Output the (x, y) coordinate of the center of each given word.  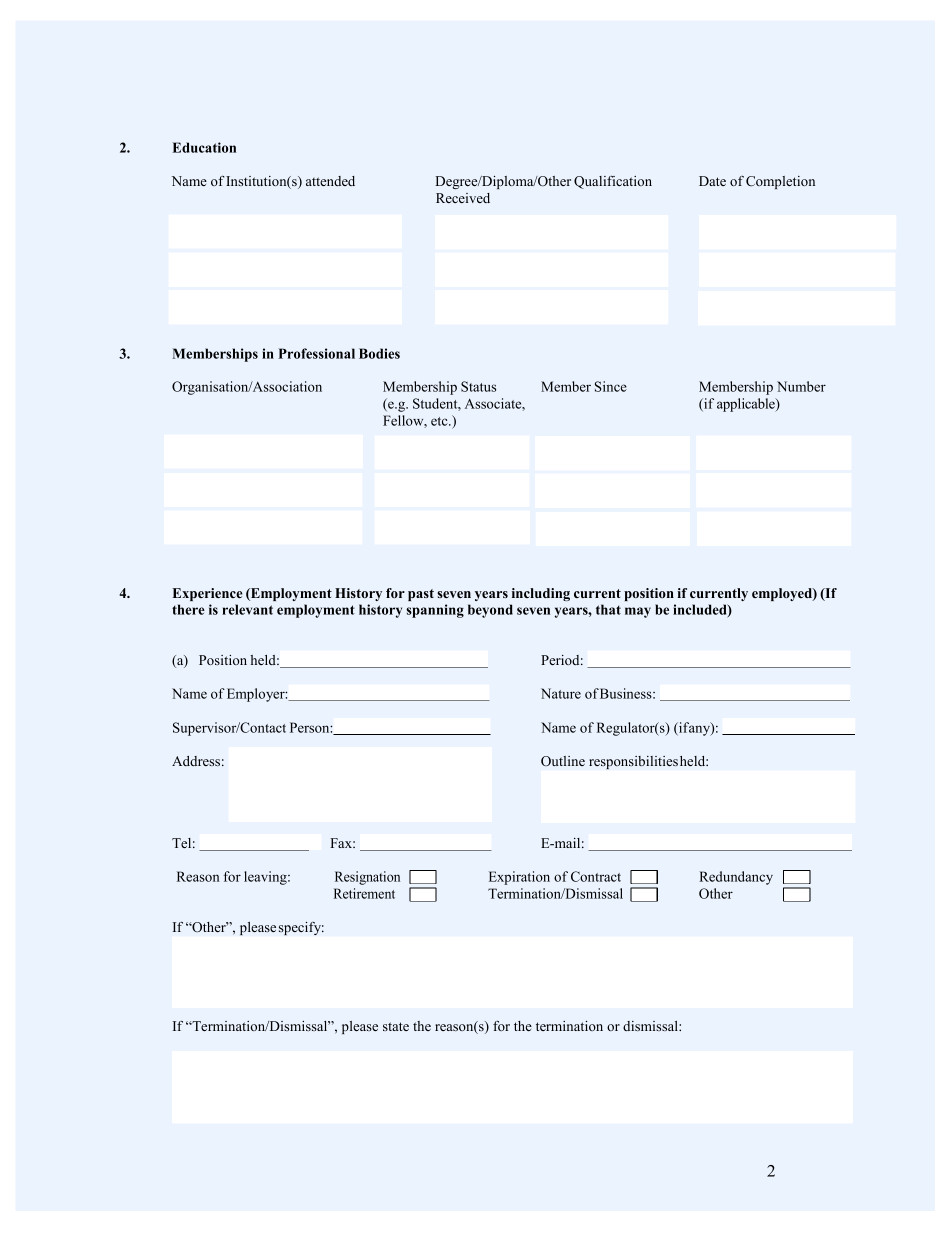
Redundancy (736, 878)
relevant (247, 609)
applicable (747, 405)
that (608, 609)
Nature (561, 693)
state (396, 1026)
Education (204, 147)
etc (440, 421)
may (638, 612)
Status (478, 386)
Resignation (367, 878)
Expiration (519, 878)
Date (712, 181)
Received (463, 198)
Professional (316, 353)
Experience (208, 594)
